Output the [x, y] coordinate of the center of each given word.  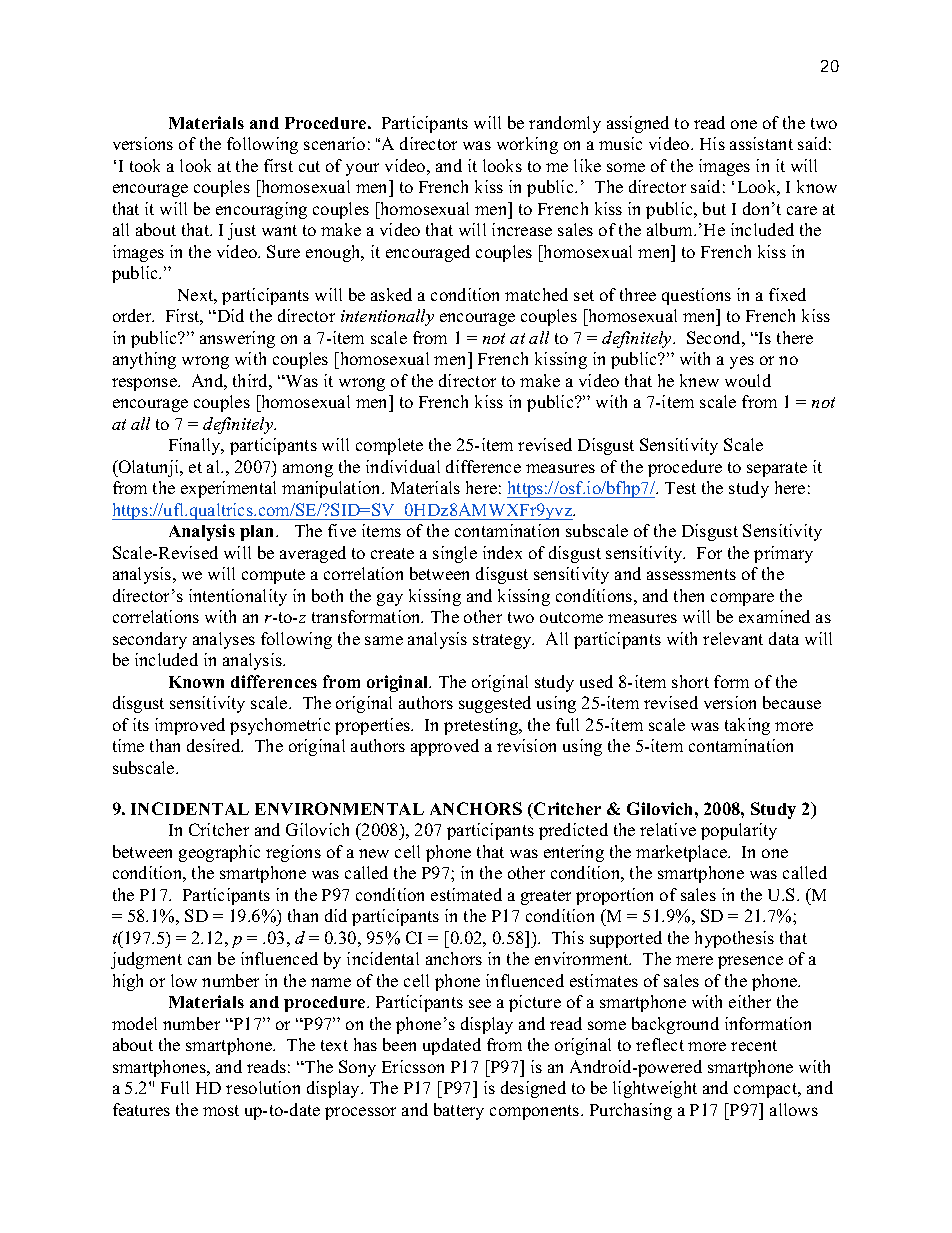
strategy [503, 641]
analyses [224, 640]
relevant [733, 638]
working [527, 145]
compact [767, 1090]
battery [459, 1111]
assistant [761, 143]
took [145, 165]
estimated [466, 894]
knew [699, 380]
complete [389, 446]
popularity [739, 831]
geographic [219, 853]
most [221, 1110]
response [145, 384]
